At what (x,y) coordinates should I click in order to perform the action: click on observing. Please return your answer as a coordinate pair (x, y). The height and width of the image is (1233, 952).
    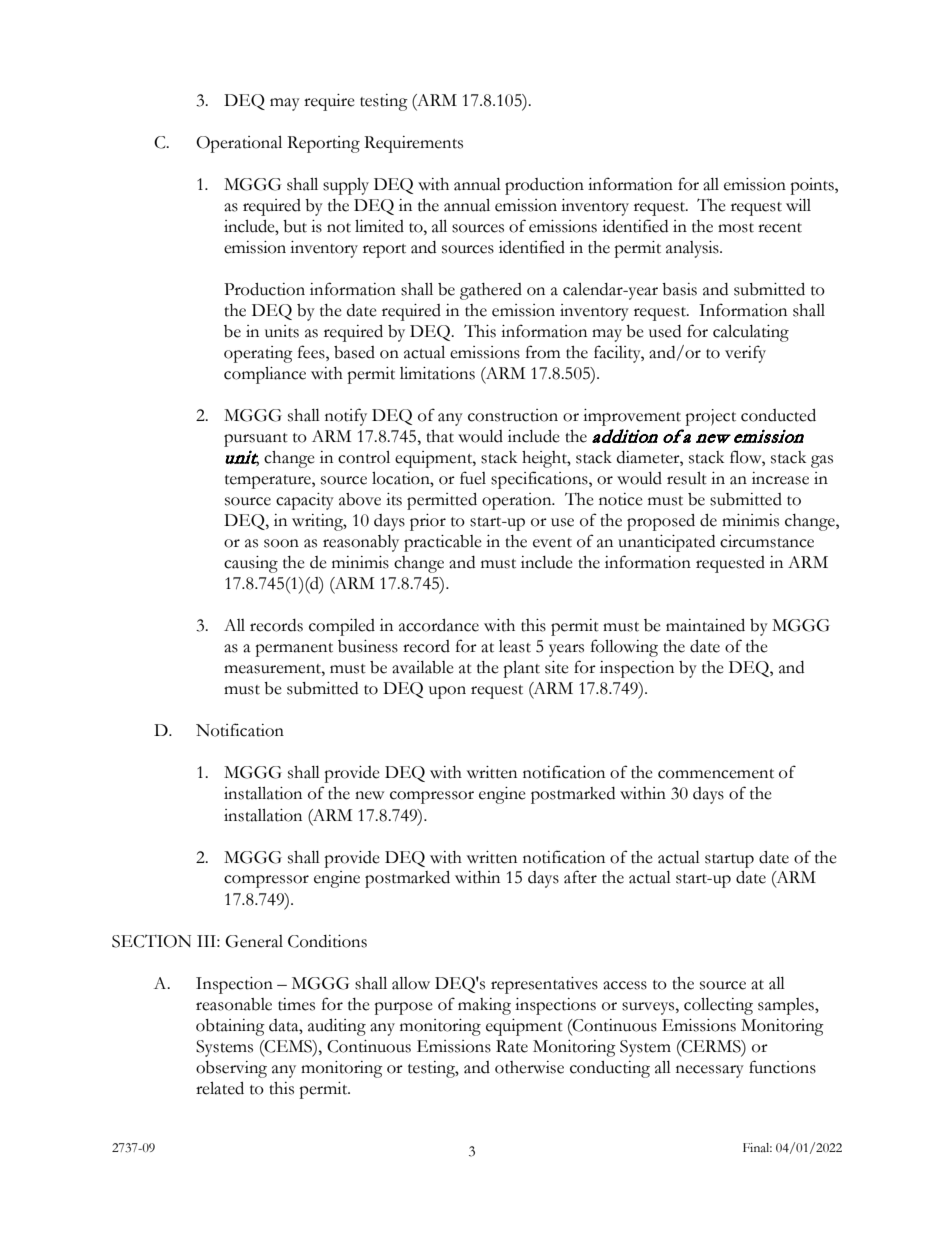
    Looking at the image, I should click on (231, 1069).
